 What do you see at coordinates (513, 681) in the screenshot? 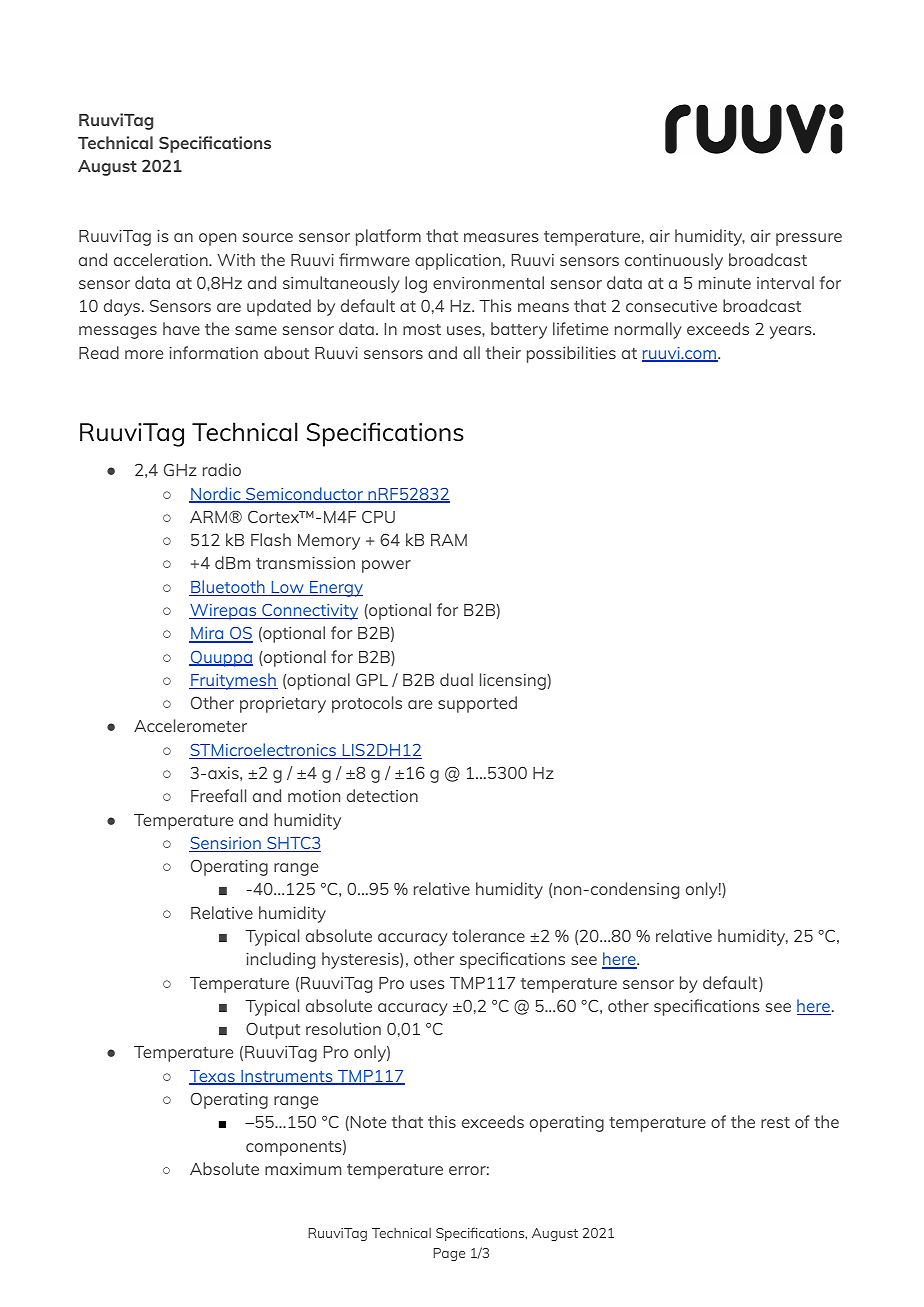
I see `licensing` at bounding box center [513, 681].
